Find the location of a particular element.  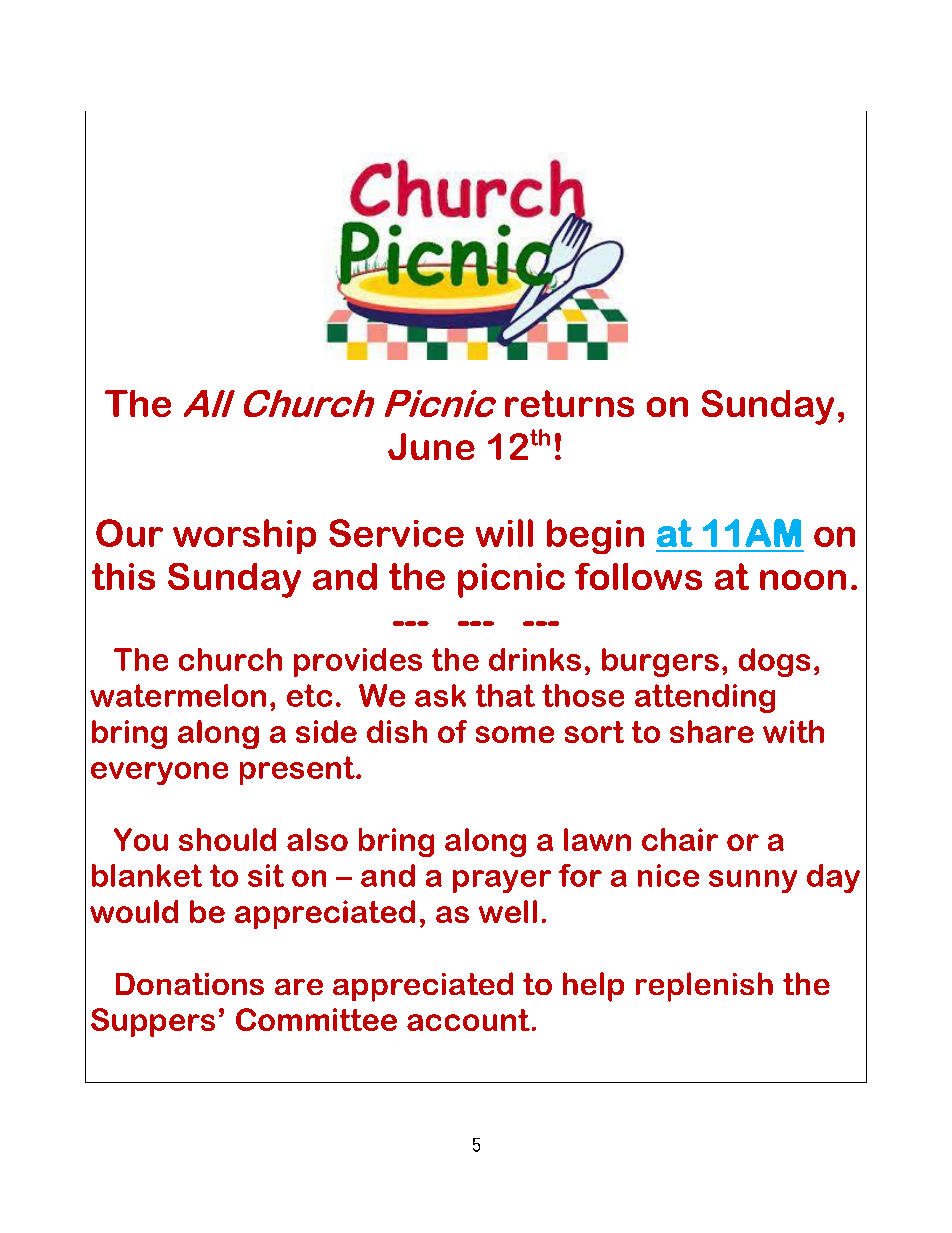

begin is located at coordinates (595, 536).
